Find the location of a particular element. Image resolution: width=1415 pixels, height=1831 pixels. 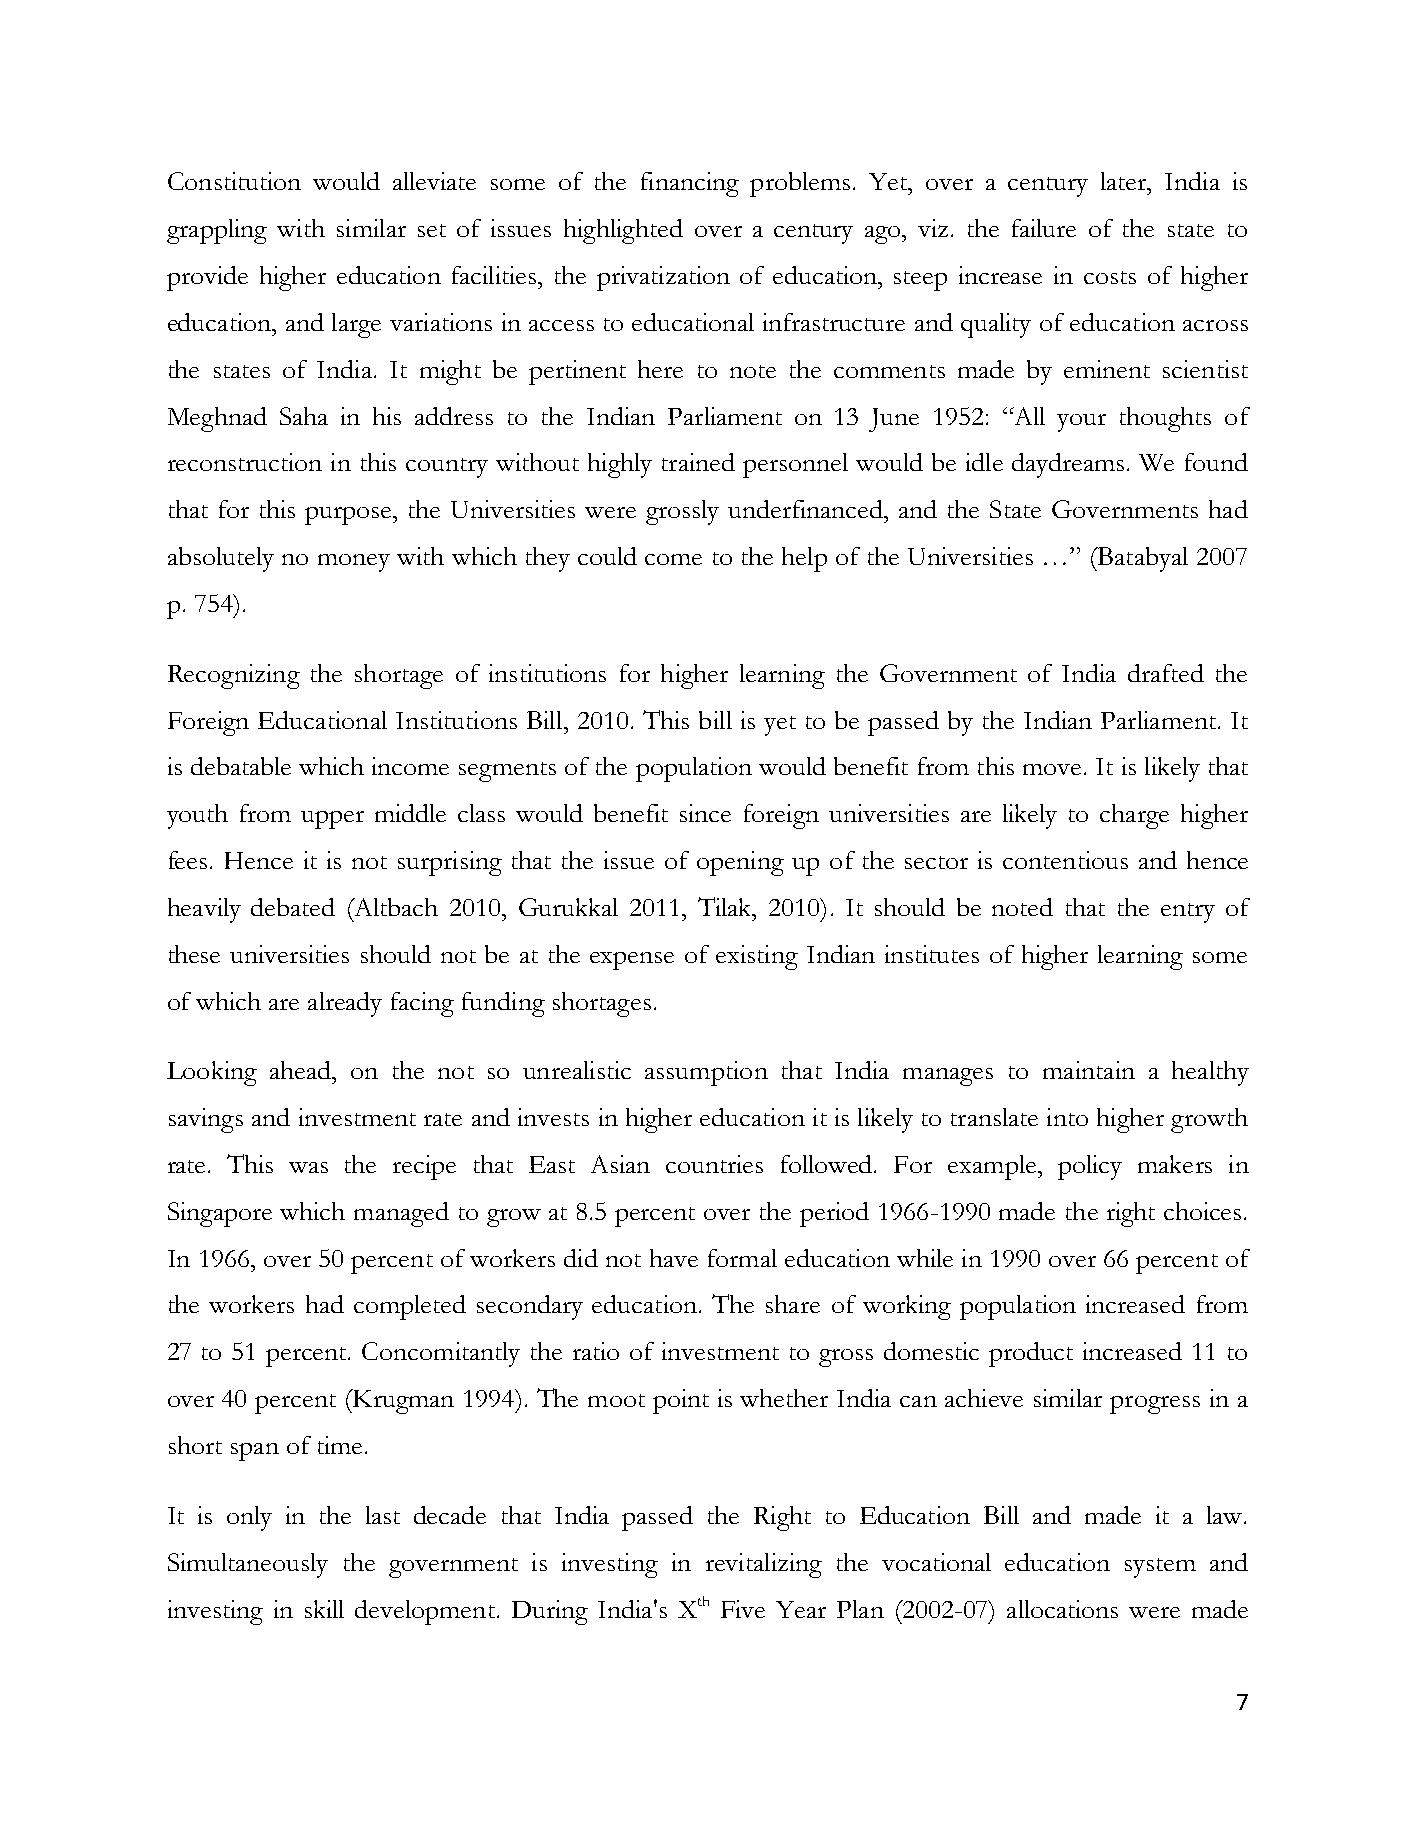

since is located at coordinates (705, 813).
